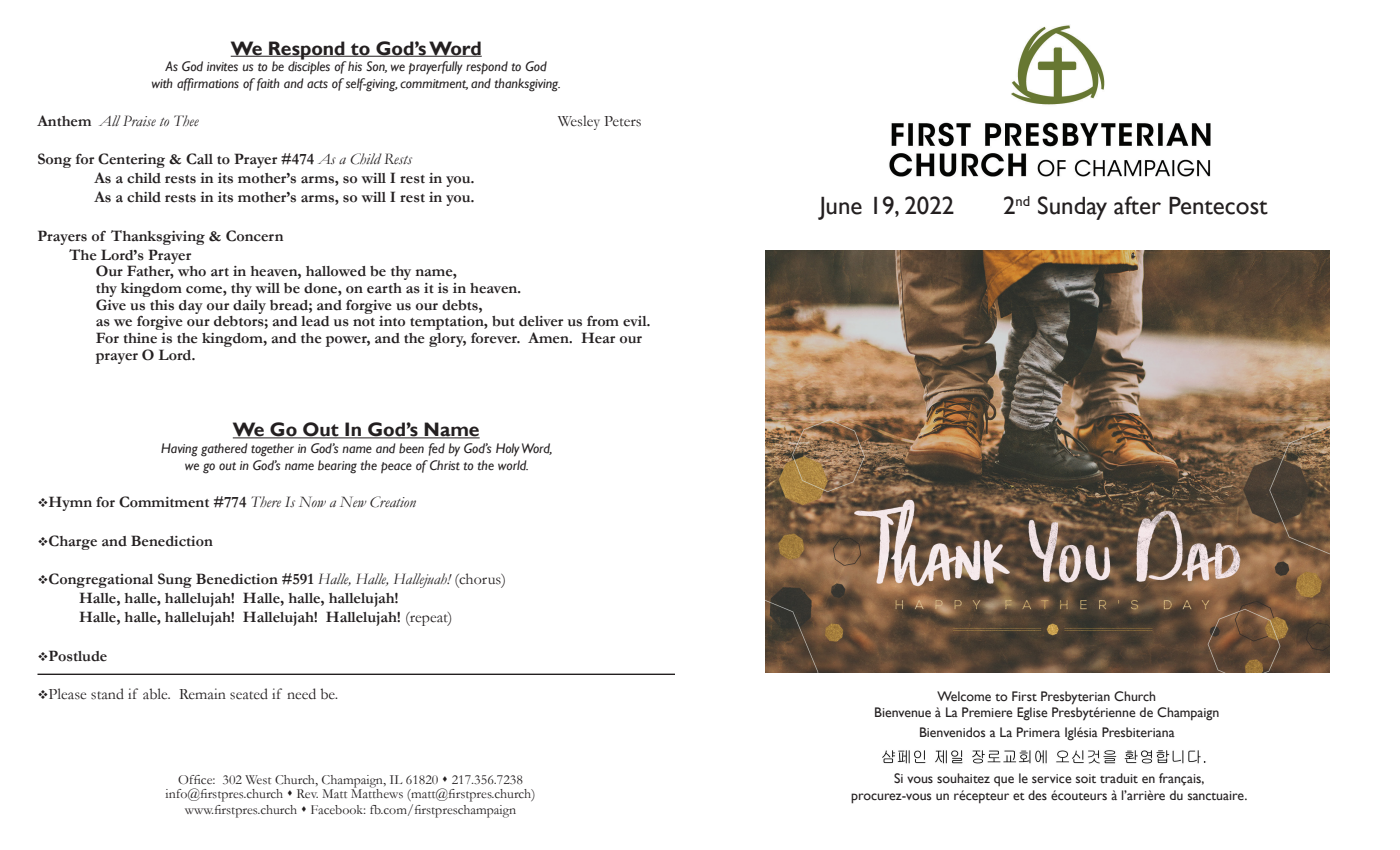 The image size is (1400, 850). Describe the element at coordinates (508, 450) in the document. I see `Holy` at that location.
